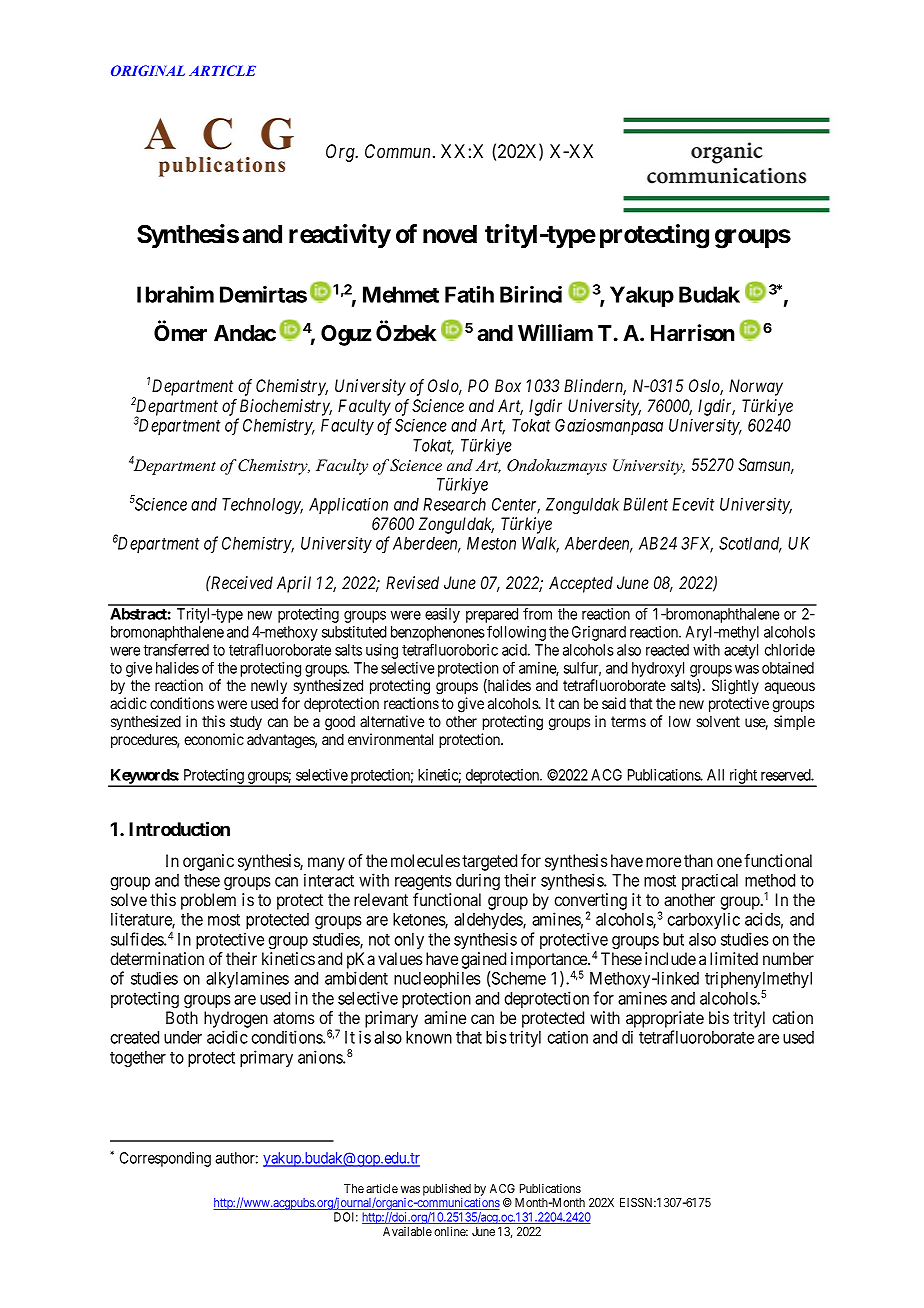 The width and height of the screenshot is (924, 1308). I want to click on transferred, so click(176, 649).
